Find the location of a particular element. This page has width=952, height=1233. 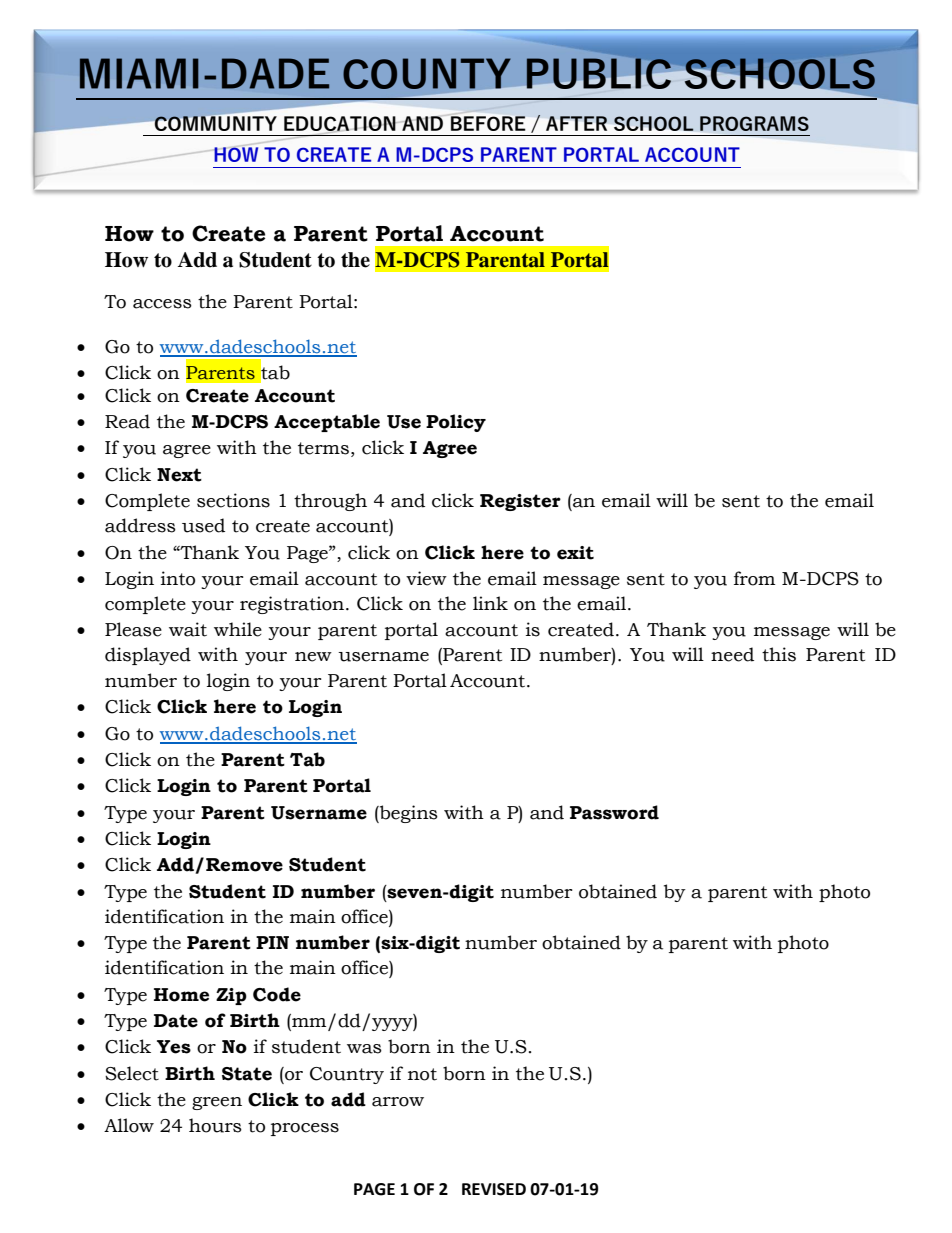

not is located at coordinates (422, 1074).
